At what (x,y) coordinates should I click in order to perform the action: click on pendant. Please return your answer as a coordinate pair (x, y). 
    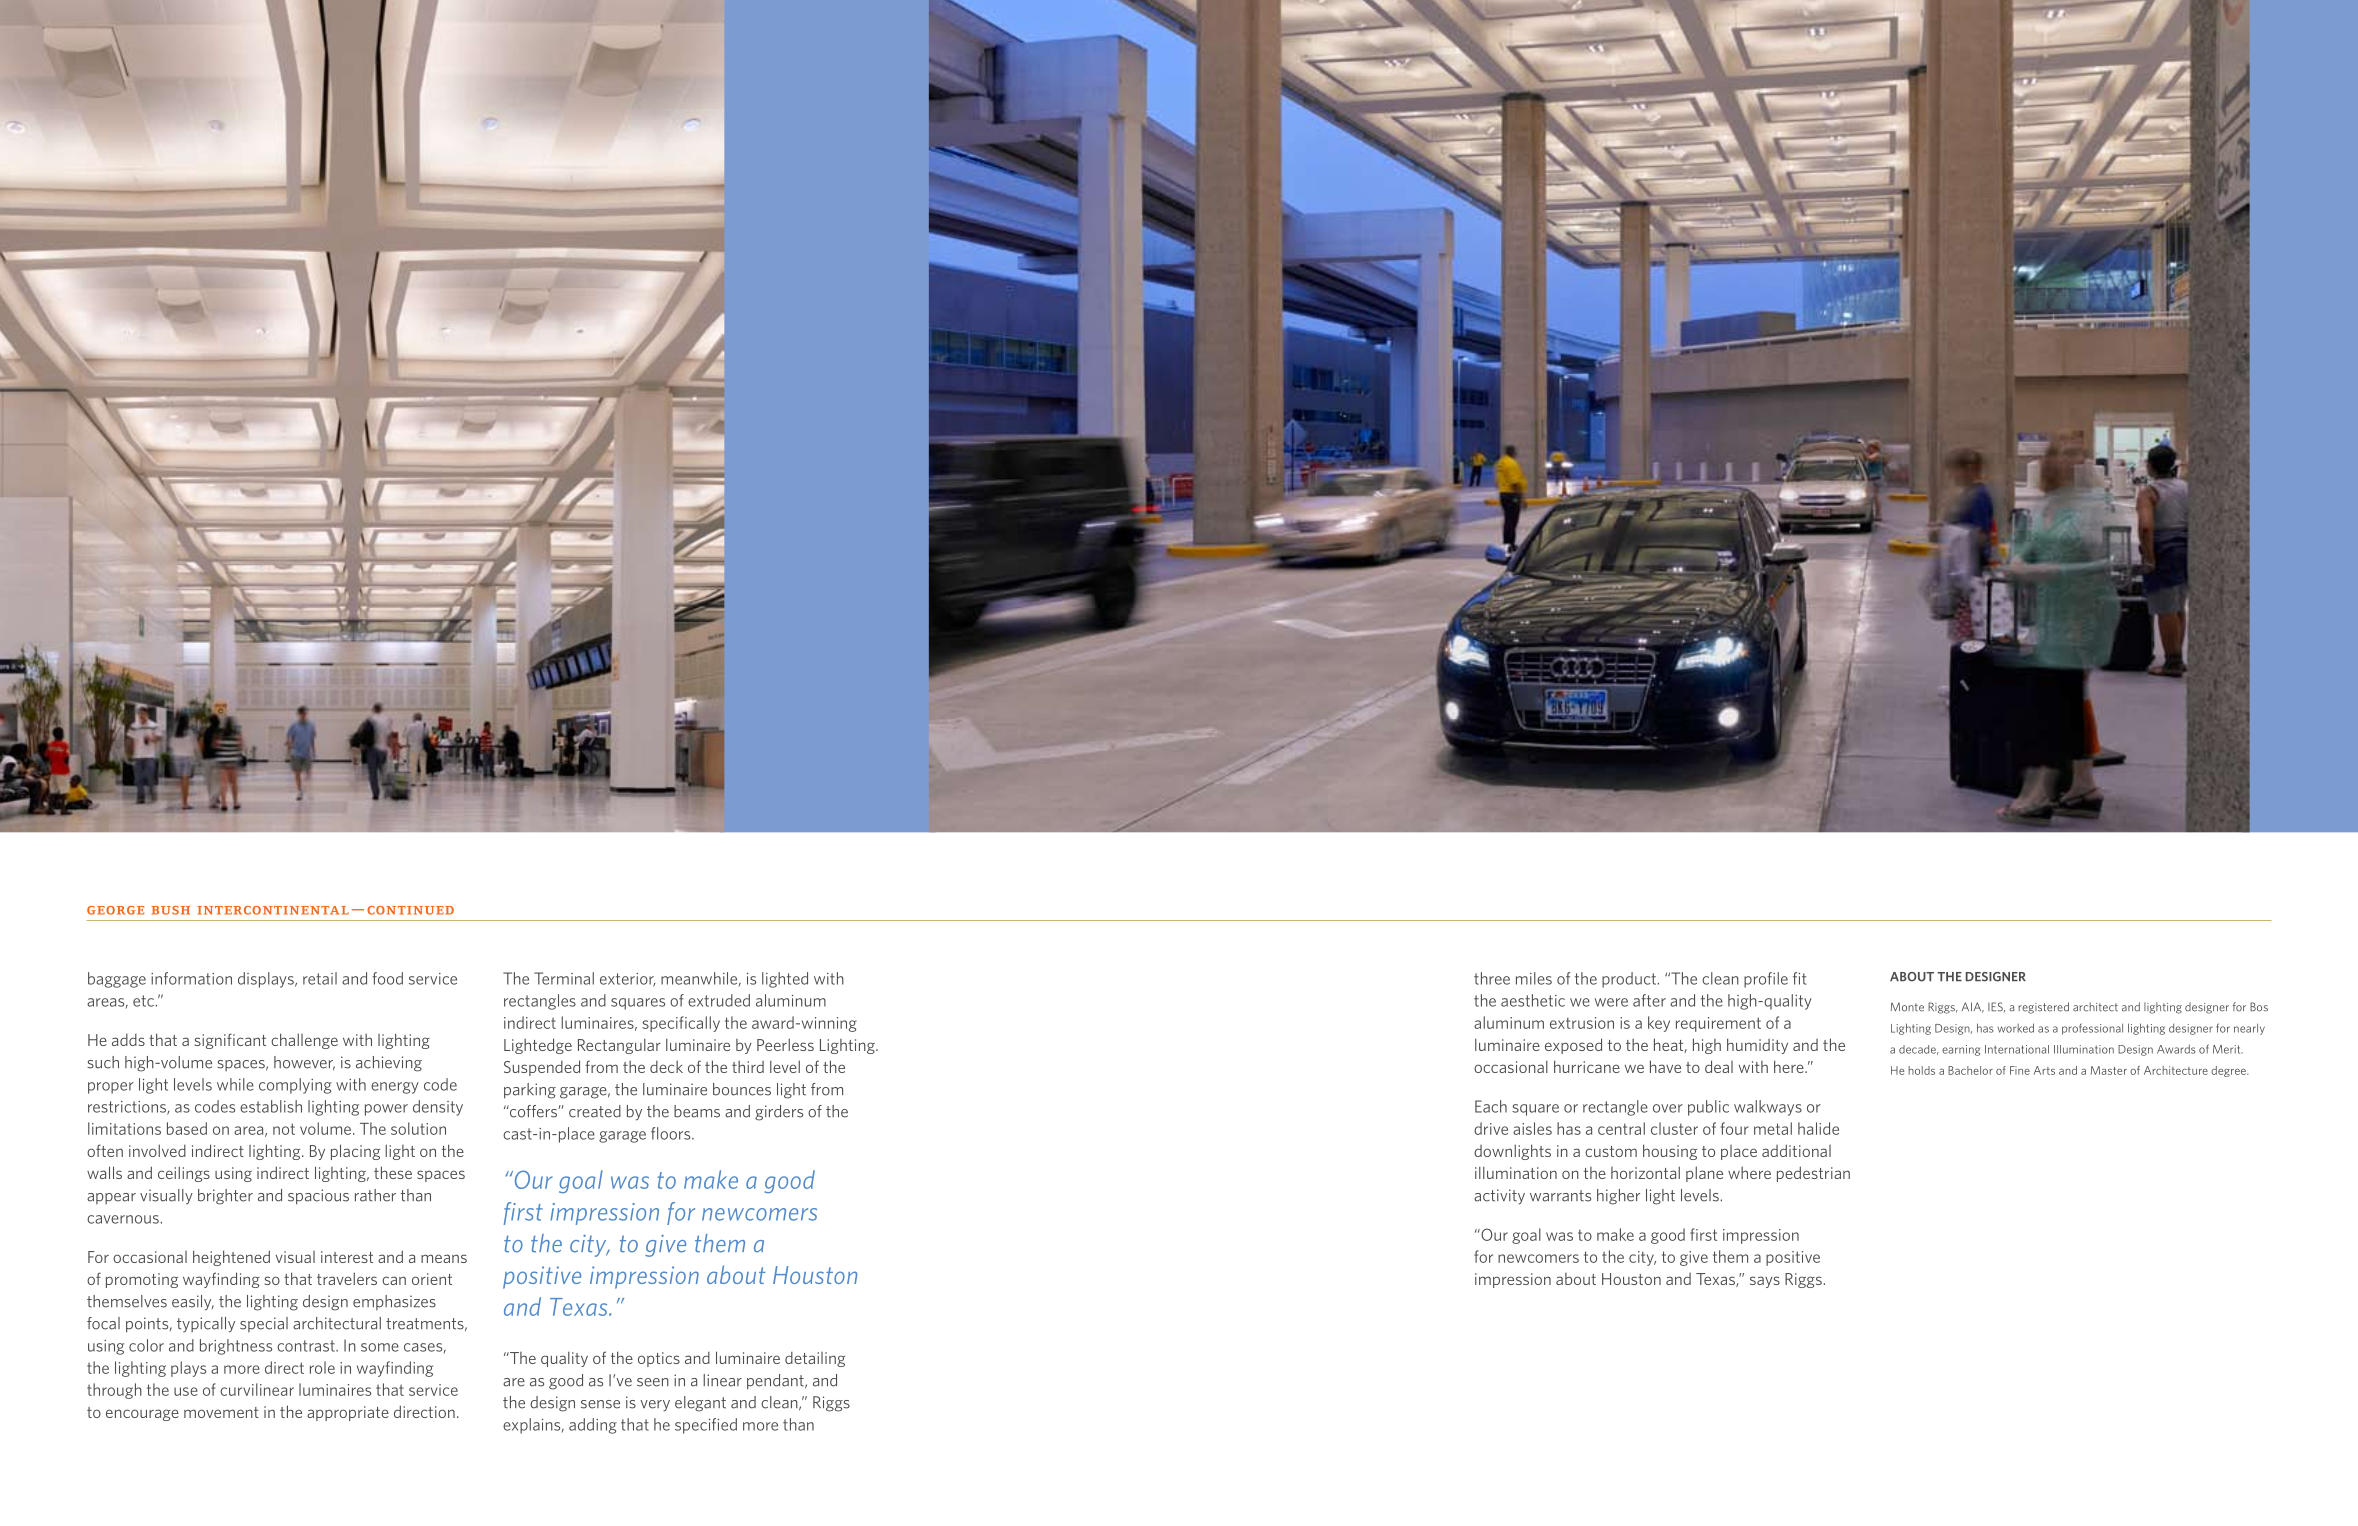
    Looking at the image, I should click on (776, 1382).
